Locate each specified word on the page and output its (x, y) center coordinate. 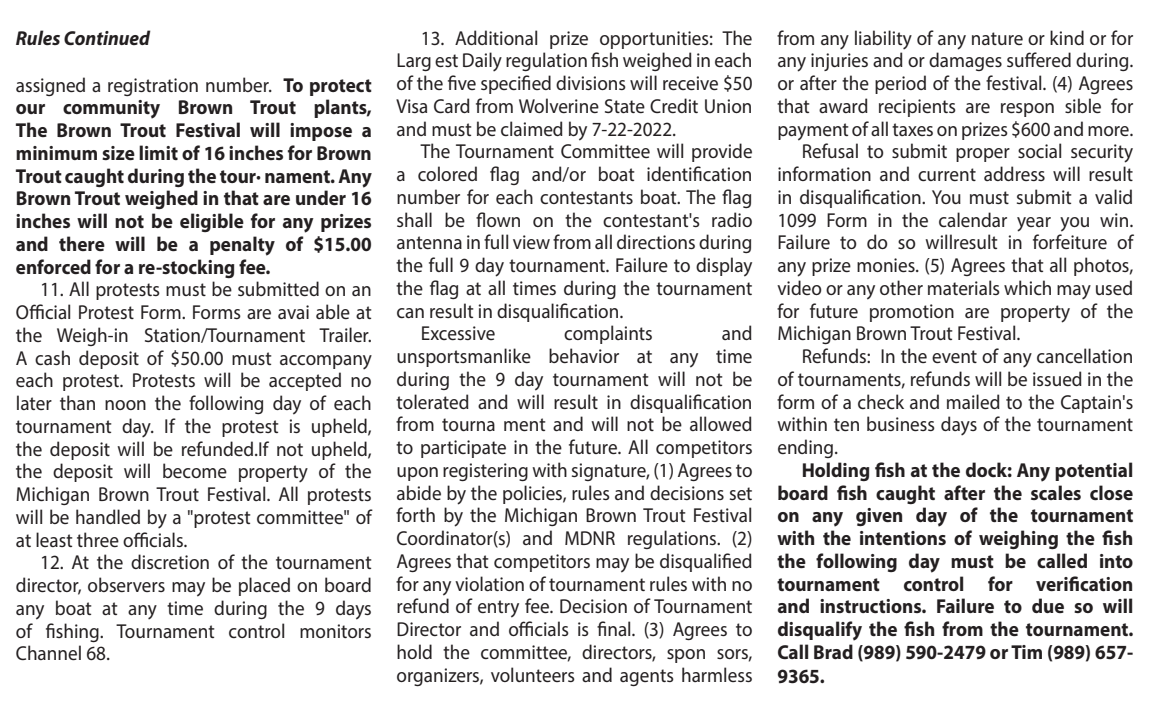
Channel (48, 652)
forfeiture (1070, 241)
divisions (591, 82)
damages (965, 61)
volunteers (533, 674)
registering (485, 472)
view (531, 242)
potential (1093, 471)
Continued (107, 37)
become (195, 470)
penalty (242, 246)
